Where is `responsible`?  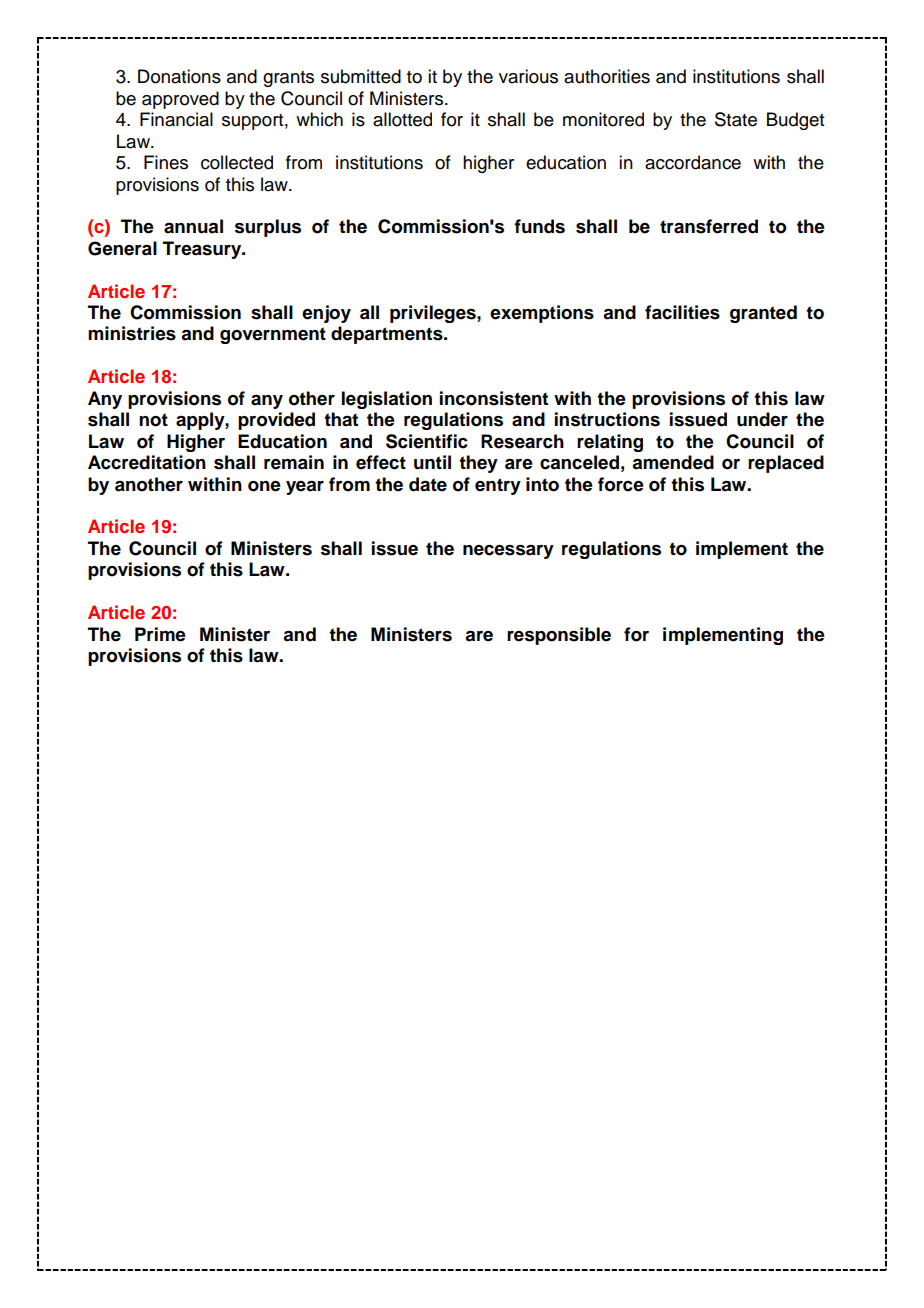 responsible is located at coordinates (559, 636).
